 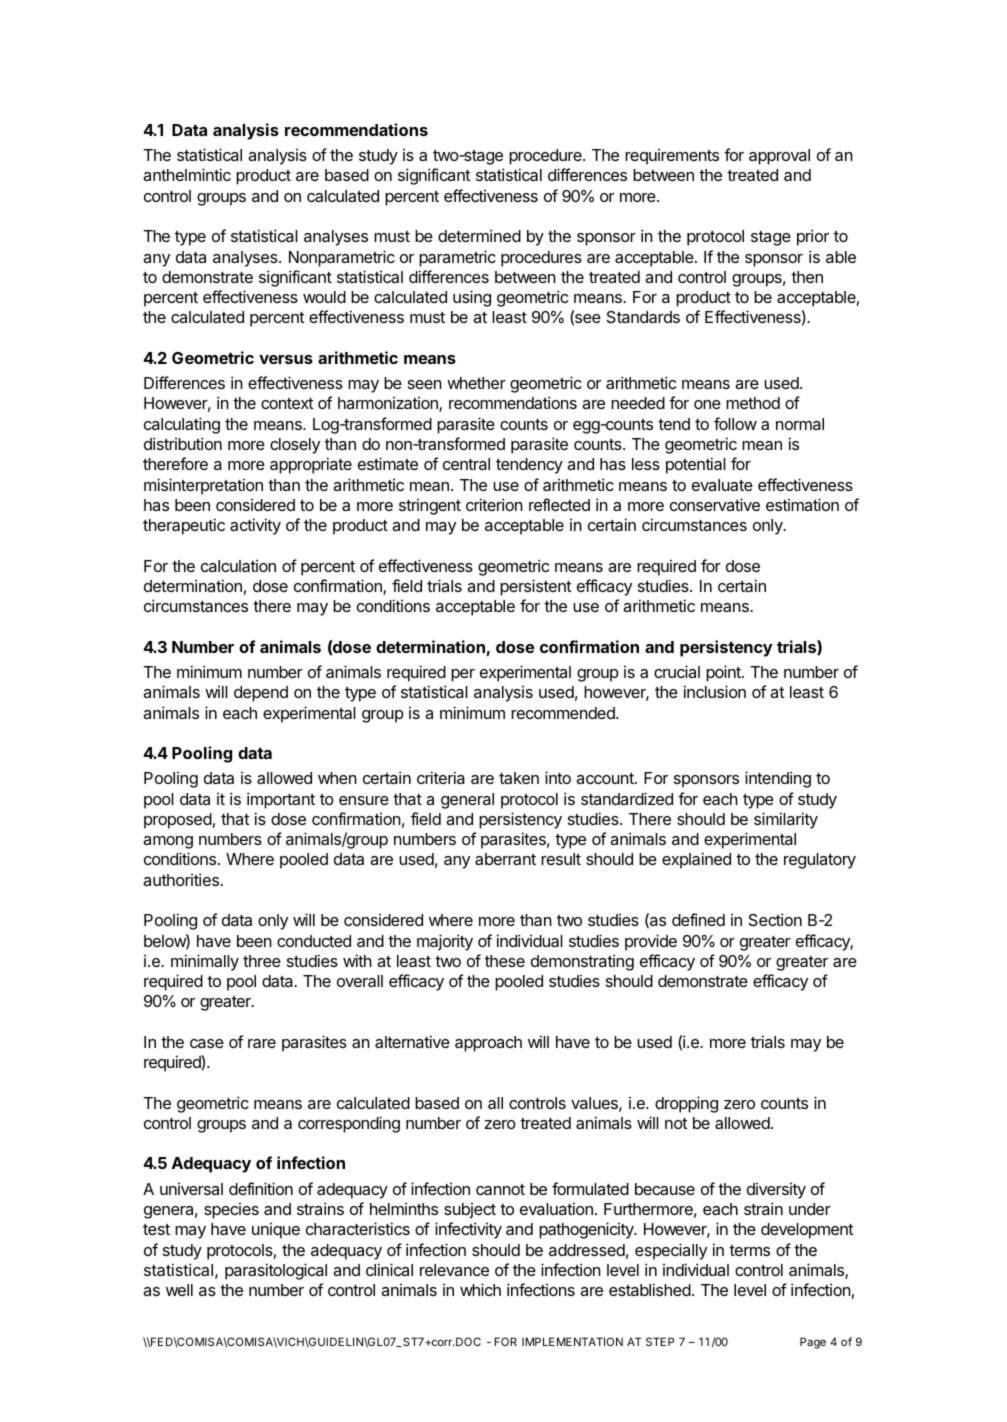 What do you see at coordinates (505, 961) in the screenshot?
I see `these` at bounding box center [505, 961].
